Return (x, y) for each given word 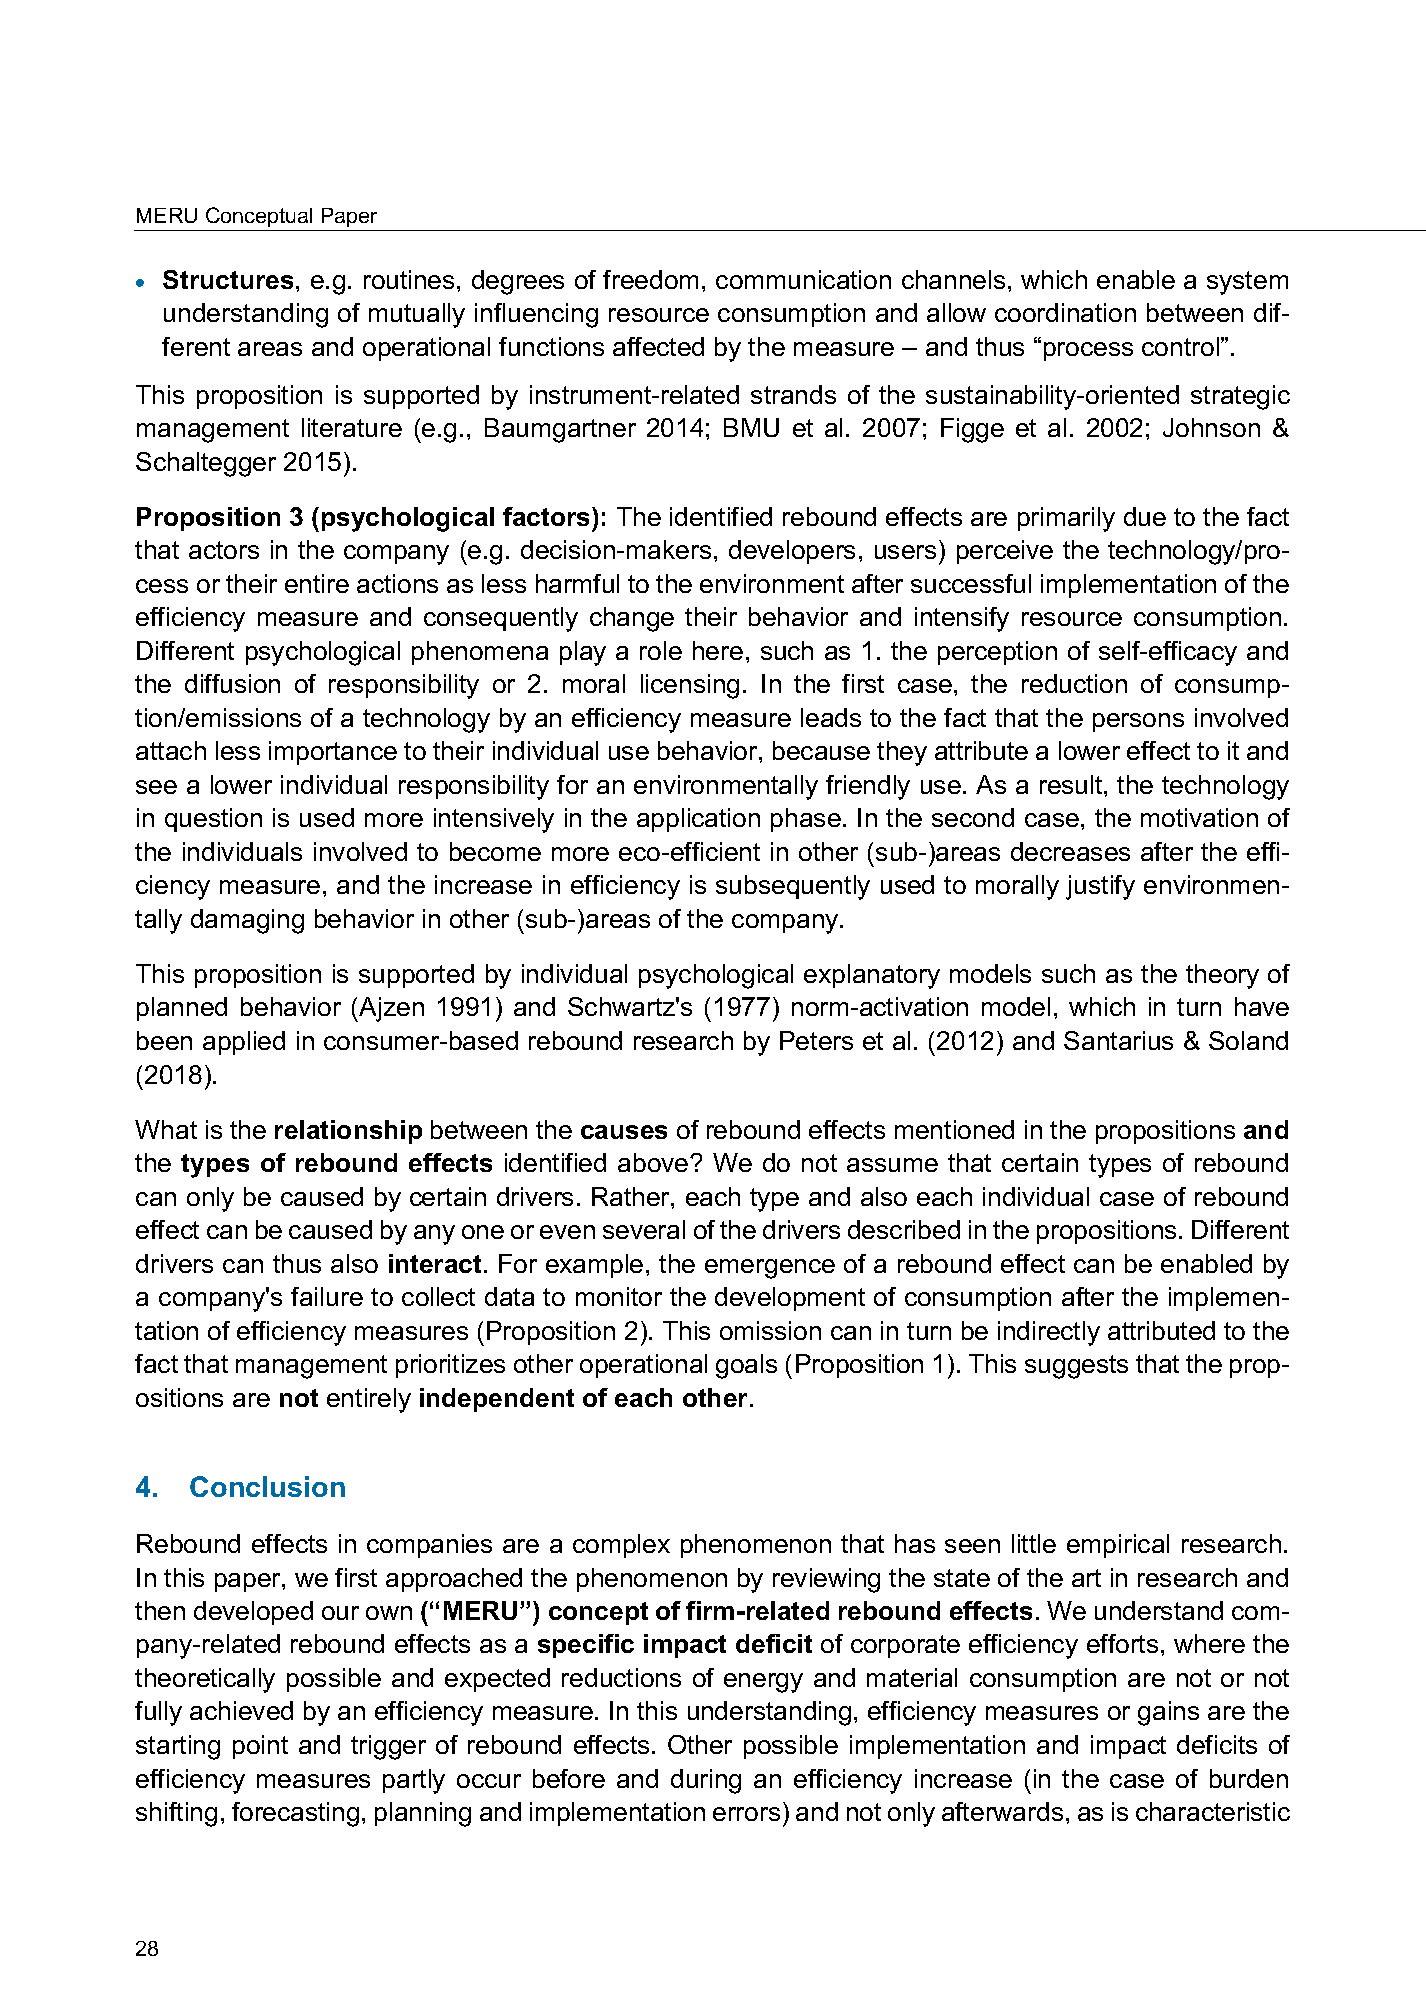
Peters (816, 1040)
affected (658, 346)
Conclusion (267, 1486)
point (260, 1747)
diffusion (232, 683)
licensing (690, 686)
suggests (1076, 1367)
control (1180, 346)
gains (1168, 1713)
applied (244, 1043)
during (706, 1781)
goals (746, 1366)
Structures (228, 279)
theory (1222, 976)
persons (1138, 722)
